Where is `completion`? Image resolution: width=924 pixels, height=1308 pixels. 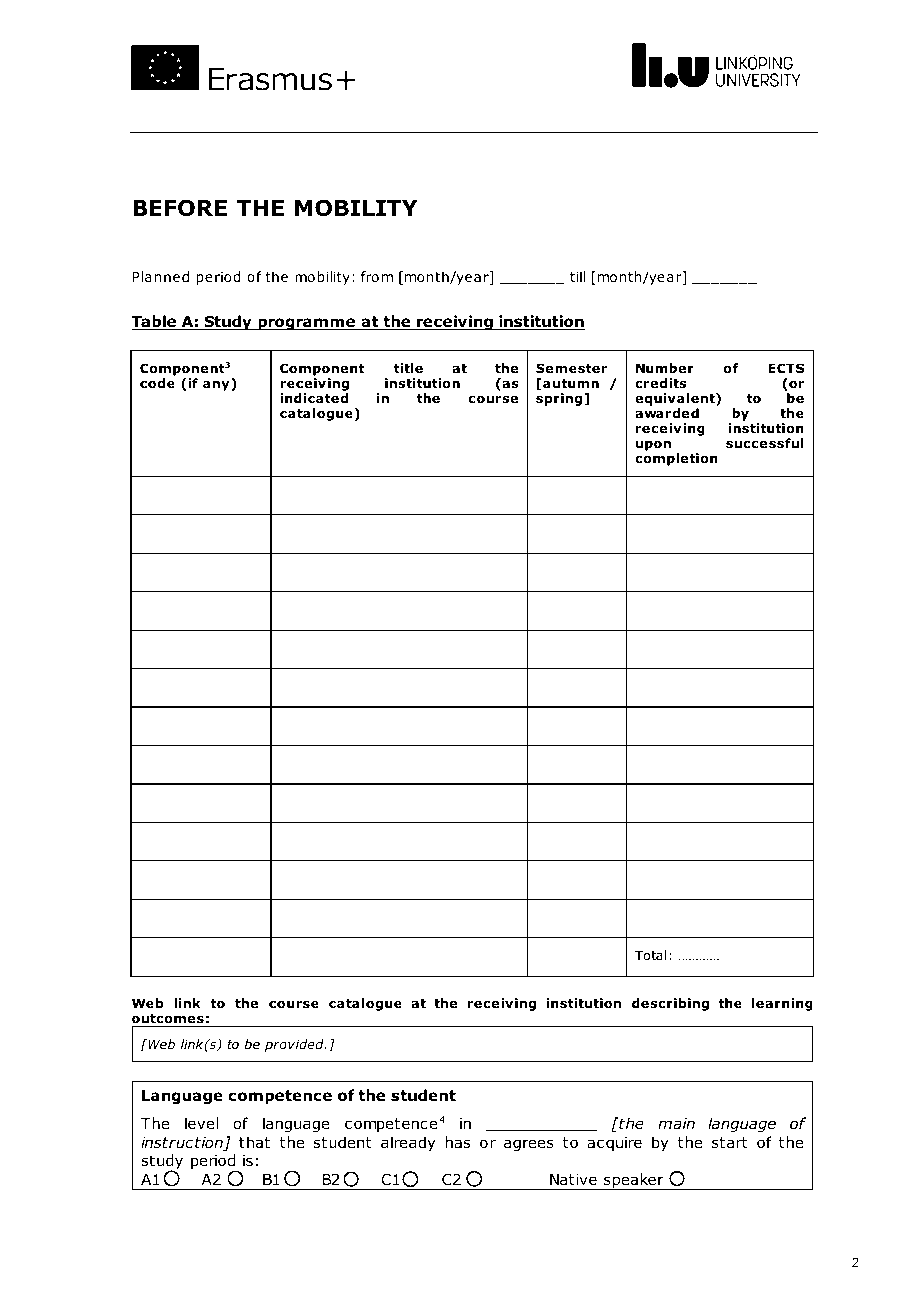
completion is located at coordinates (676, 459).
